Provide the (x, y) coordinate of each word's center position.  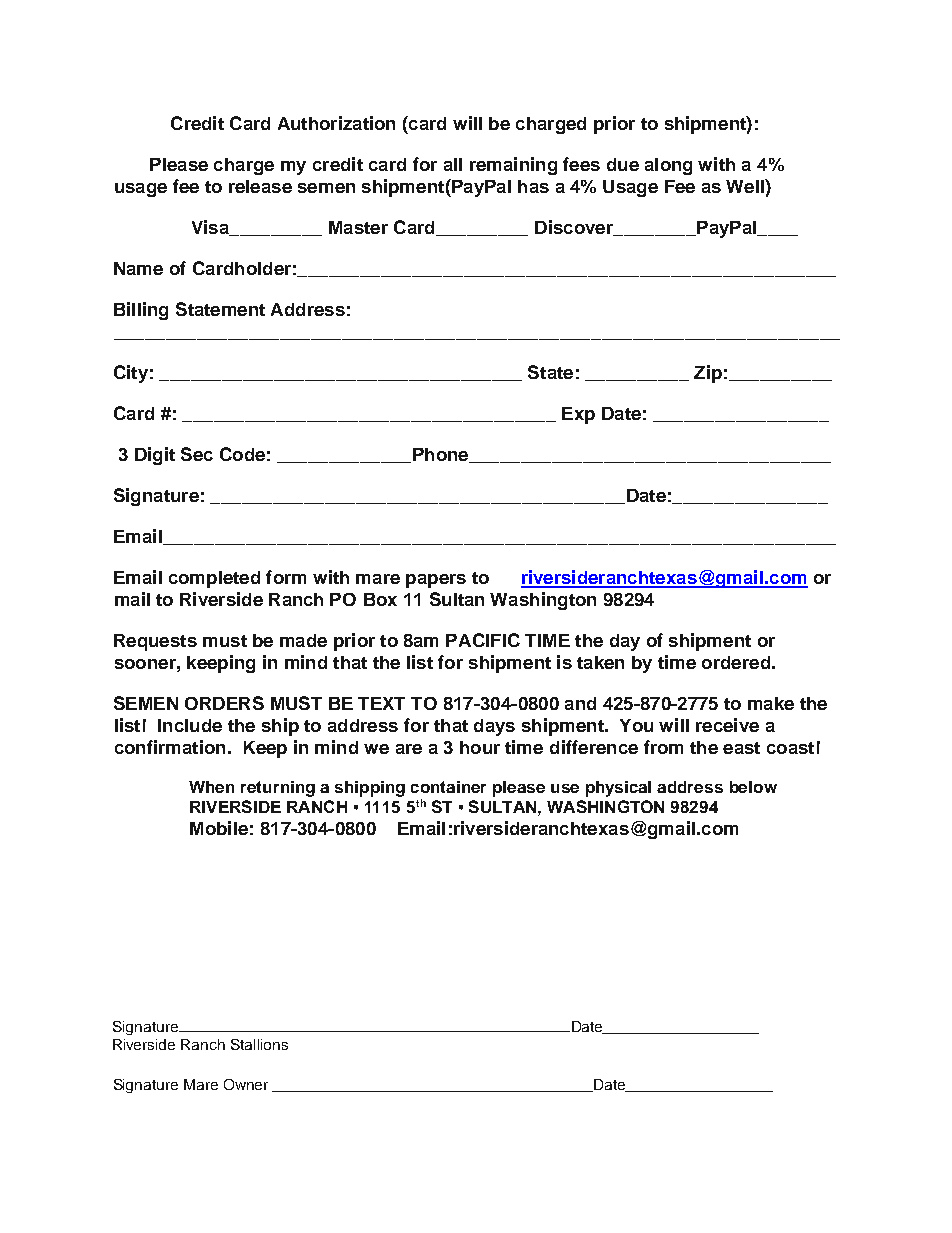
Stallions (259, 1044)
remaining (513, 166)
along (668, 166)
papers (436, 581)
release (260, 186)
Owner (246, 1084)
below (753, 787)
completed (214, 579)
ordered (736, 662)
